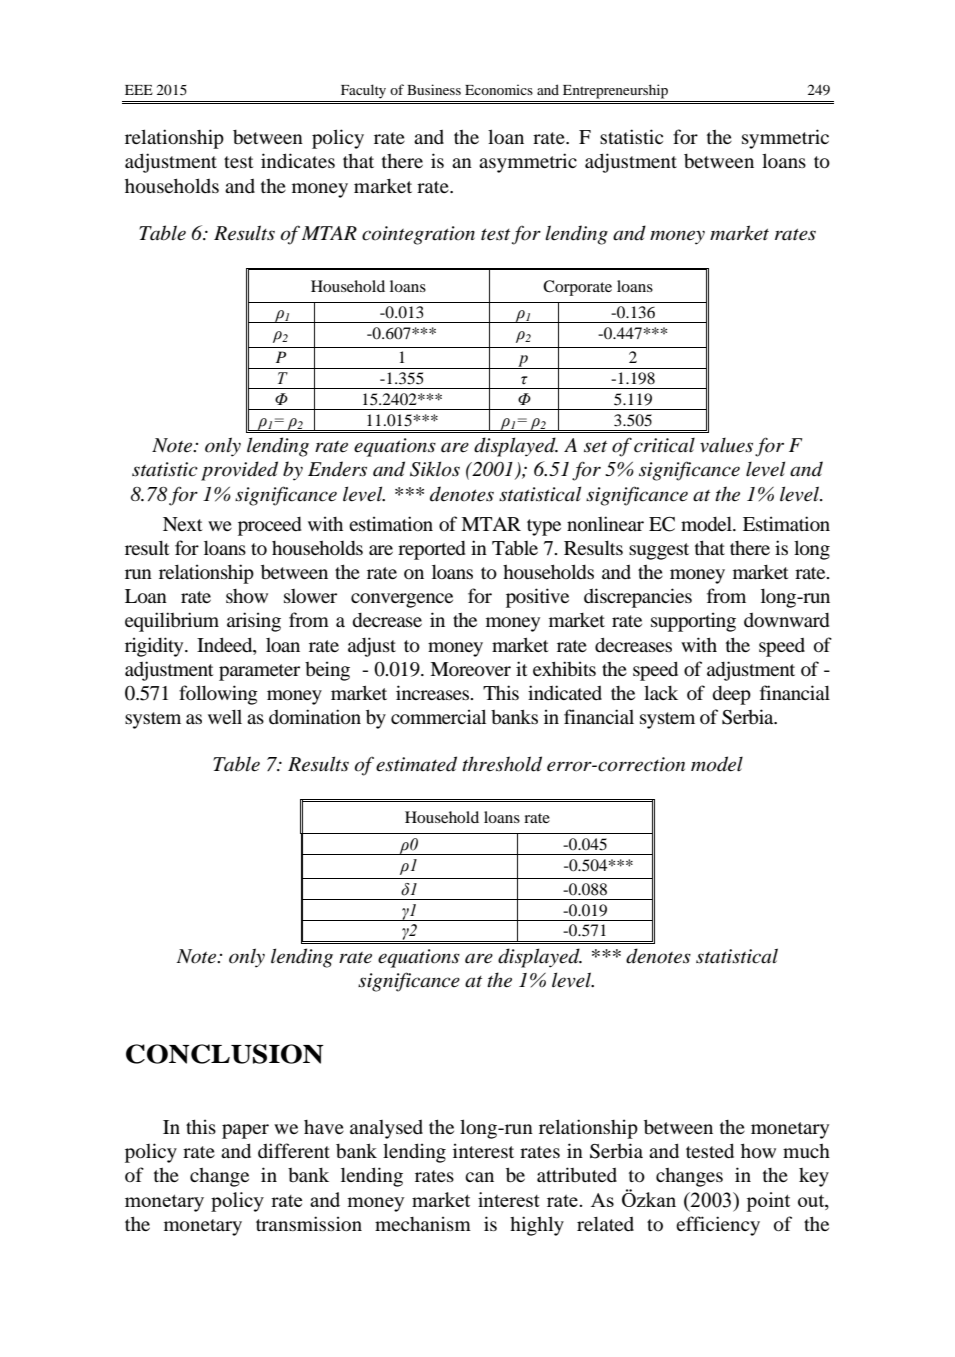  Describe the element at coordinates (768, 1202) in the screenshot. I see `point` at that location.
